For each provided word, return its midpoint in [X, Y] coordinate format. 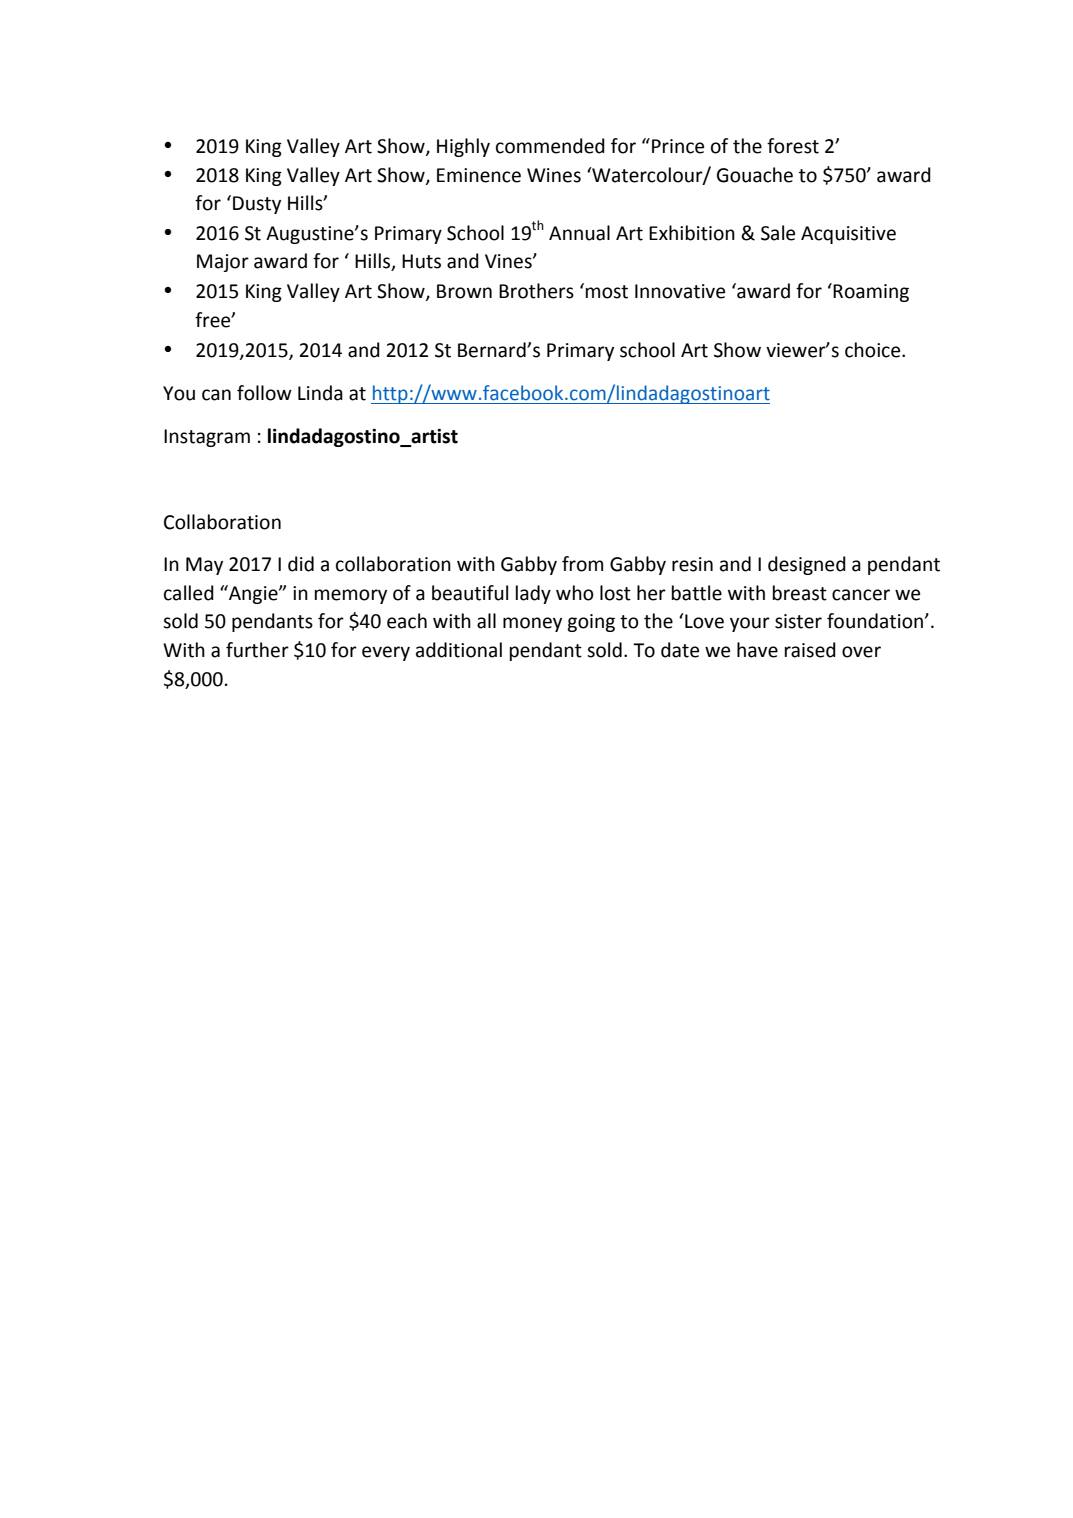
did [301, 564]
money [532, 624]
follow [264, 393]
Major [223, 263]
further [257, 650]
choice [874, 350]
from [582, 564]
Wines [554, 175]
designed [807, 565]
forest [793, 146]
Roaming [871, 293]
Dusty [257, 205]
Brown [464, 291]
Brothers [536, 291]
